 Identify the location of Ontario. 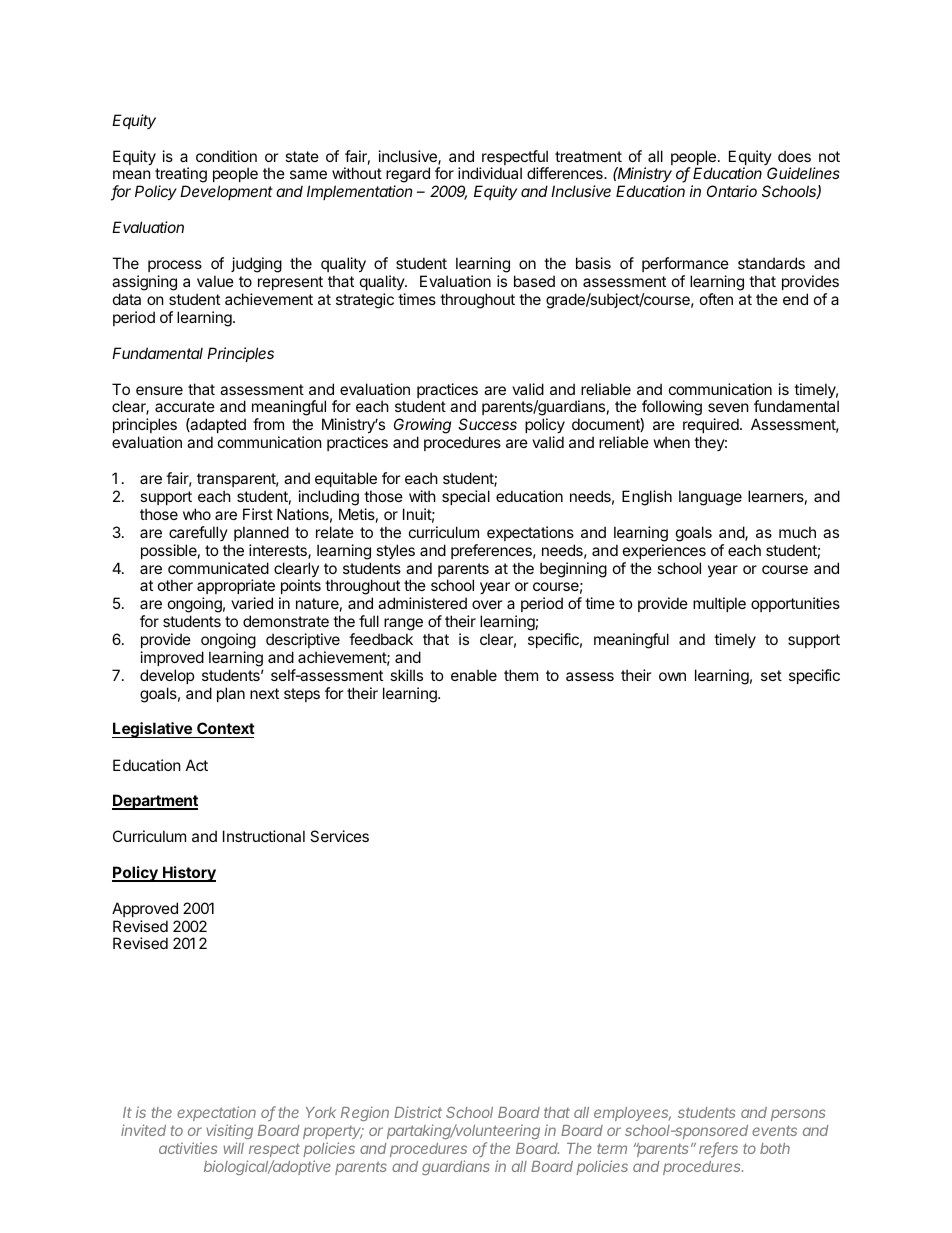
(732, 191).
